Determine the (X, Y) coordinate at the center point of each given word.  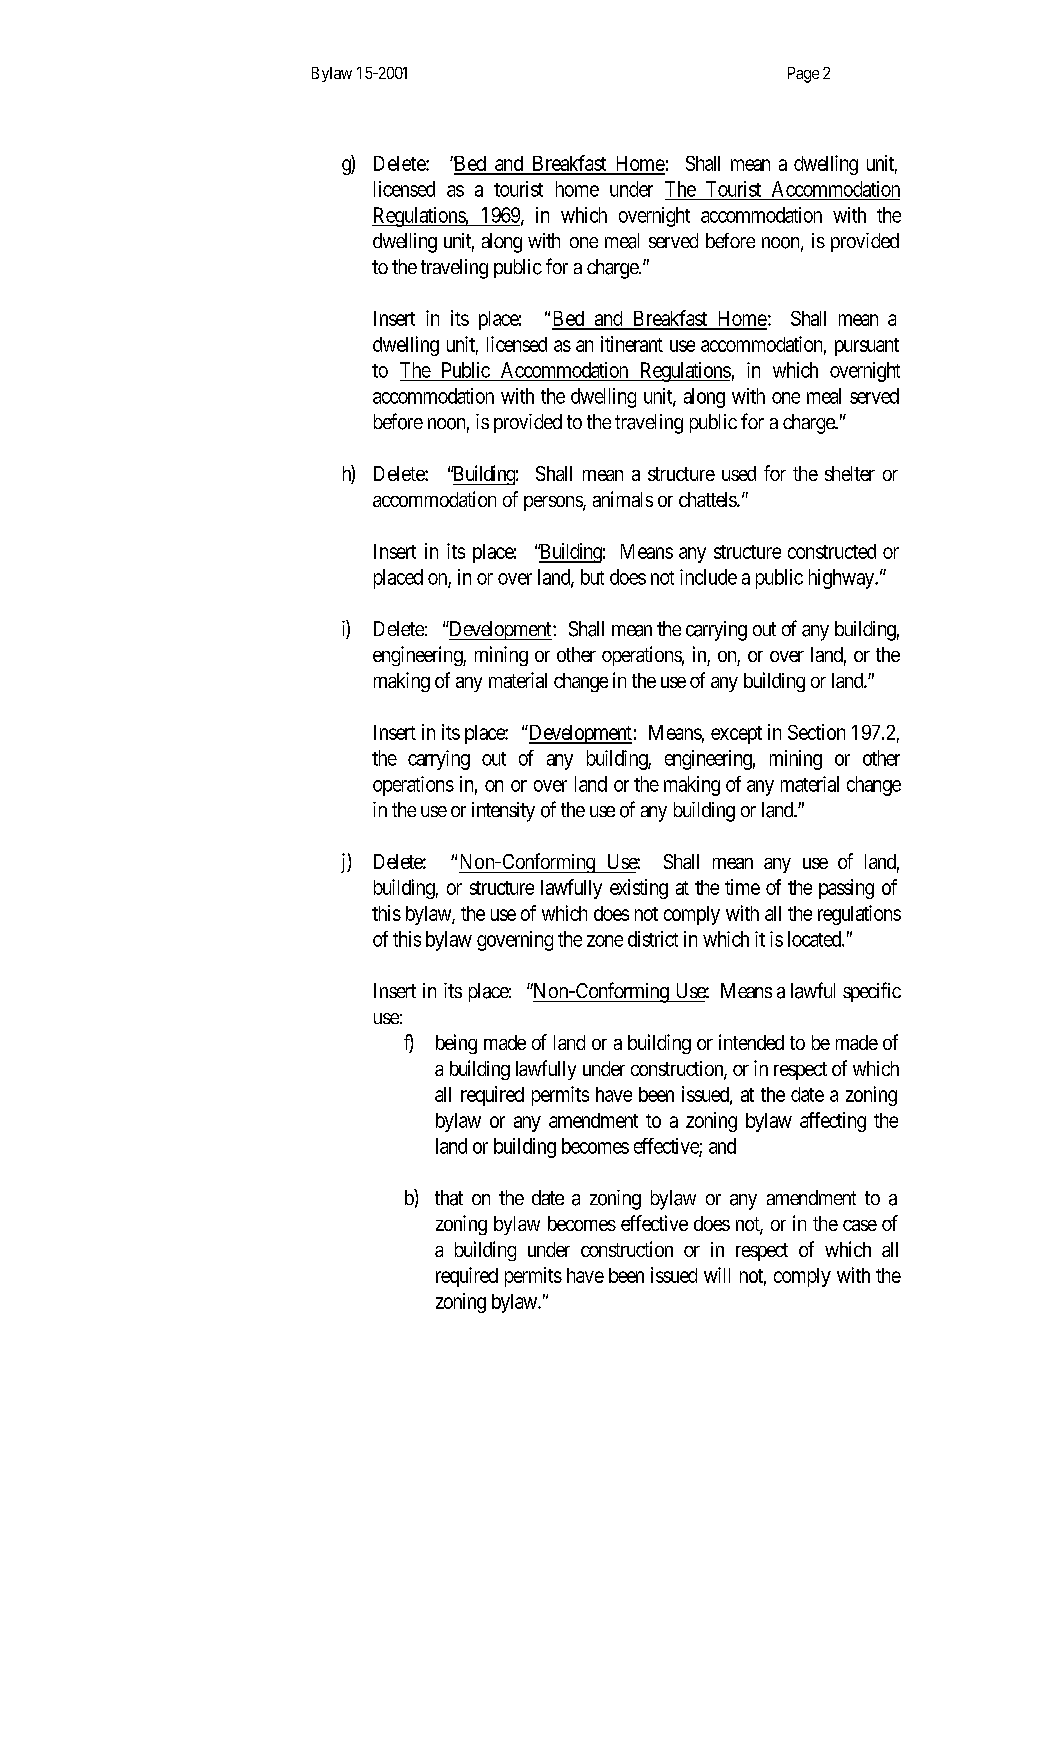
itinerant (632, 344)
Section (816, 732)
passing (846, 889)
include (708, 577)
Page (803, 75)
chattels (708, 499)
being (456, 1044)
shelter (850, 473)
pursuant (867, 347)
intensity (503, 812)
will (717, 1275)
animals (623, 499)
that (449, 1198)
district (653, 939)
